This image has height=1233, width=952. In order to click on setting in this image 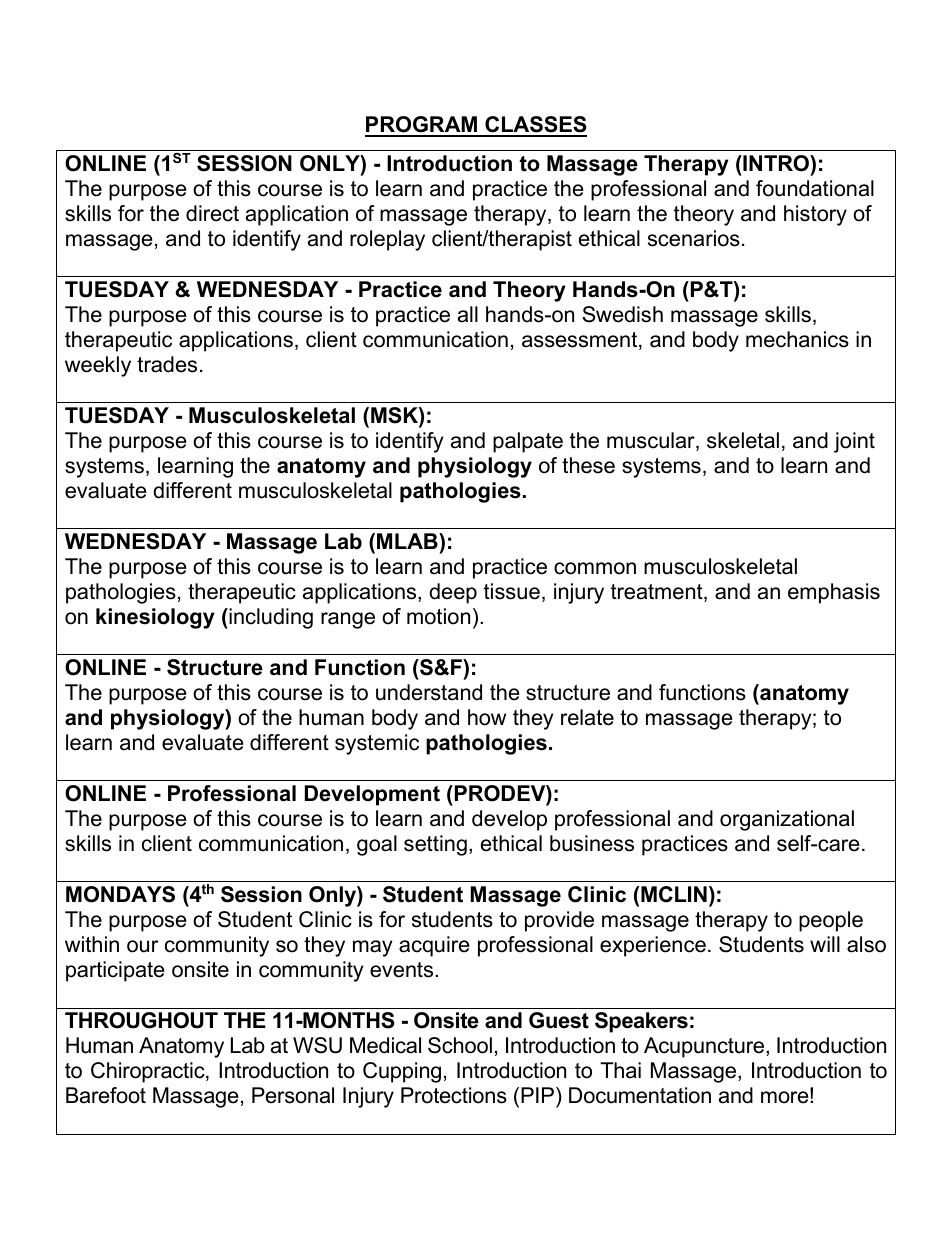, I will do `click(435, 845)`.
